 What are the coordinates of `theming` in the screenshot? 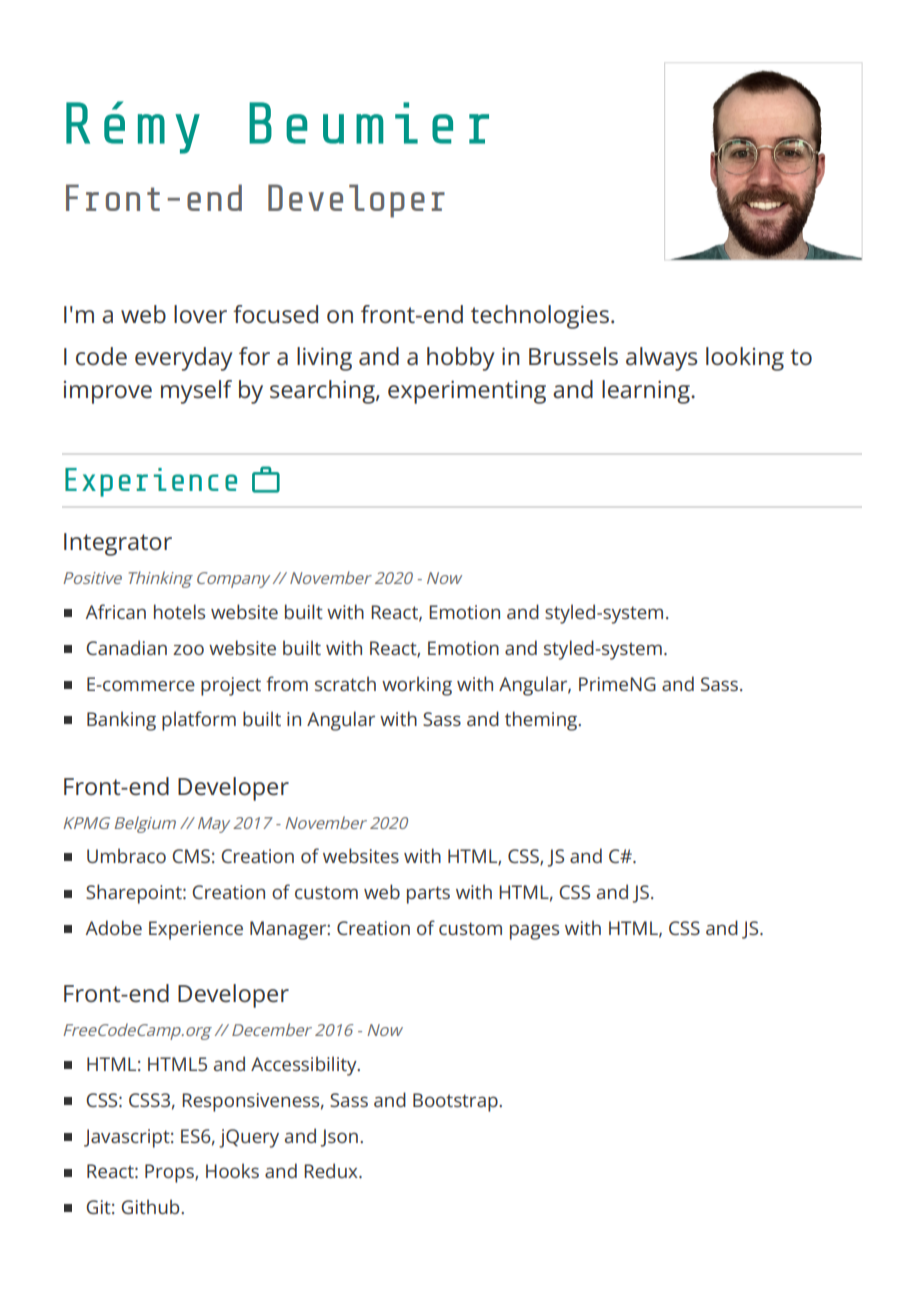 It's located at (542, 721).
